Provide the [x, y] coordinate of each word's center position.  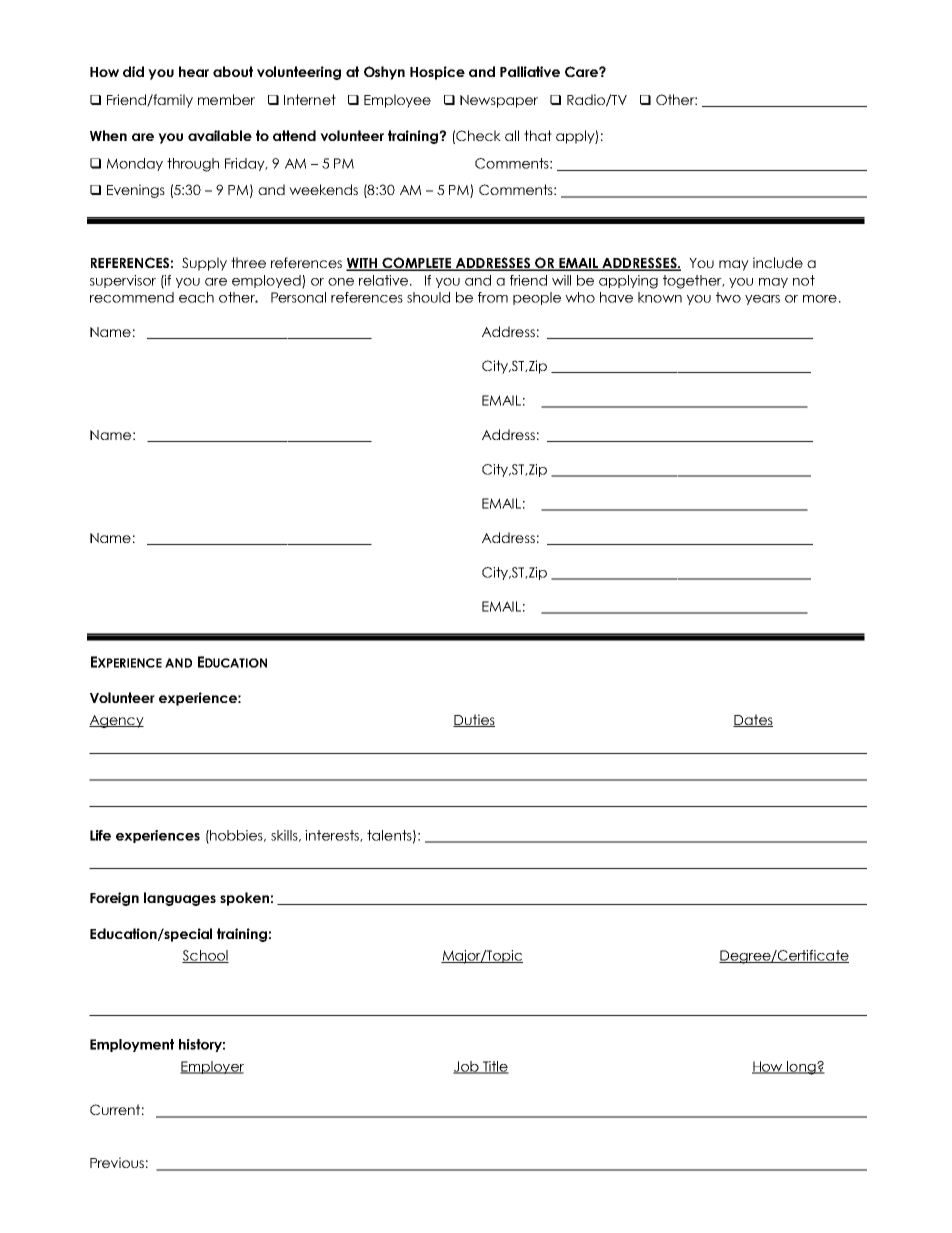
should [428, 297]
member [226, 99]
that [538, 135]
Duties [474, 720]
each [196, 297]
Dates [753, 720]
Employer [212, 1067]
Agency [116, 721]
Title [495, 1067]
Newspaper [499, 101]
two [728, 297]
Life [100, 835]
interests [333, 836]
